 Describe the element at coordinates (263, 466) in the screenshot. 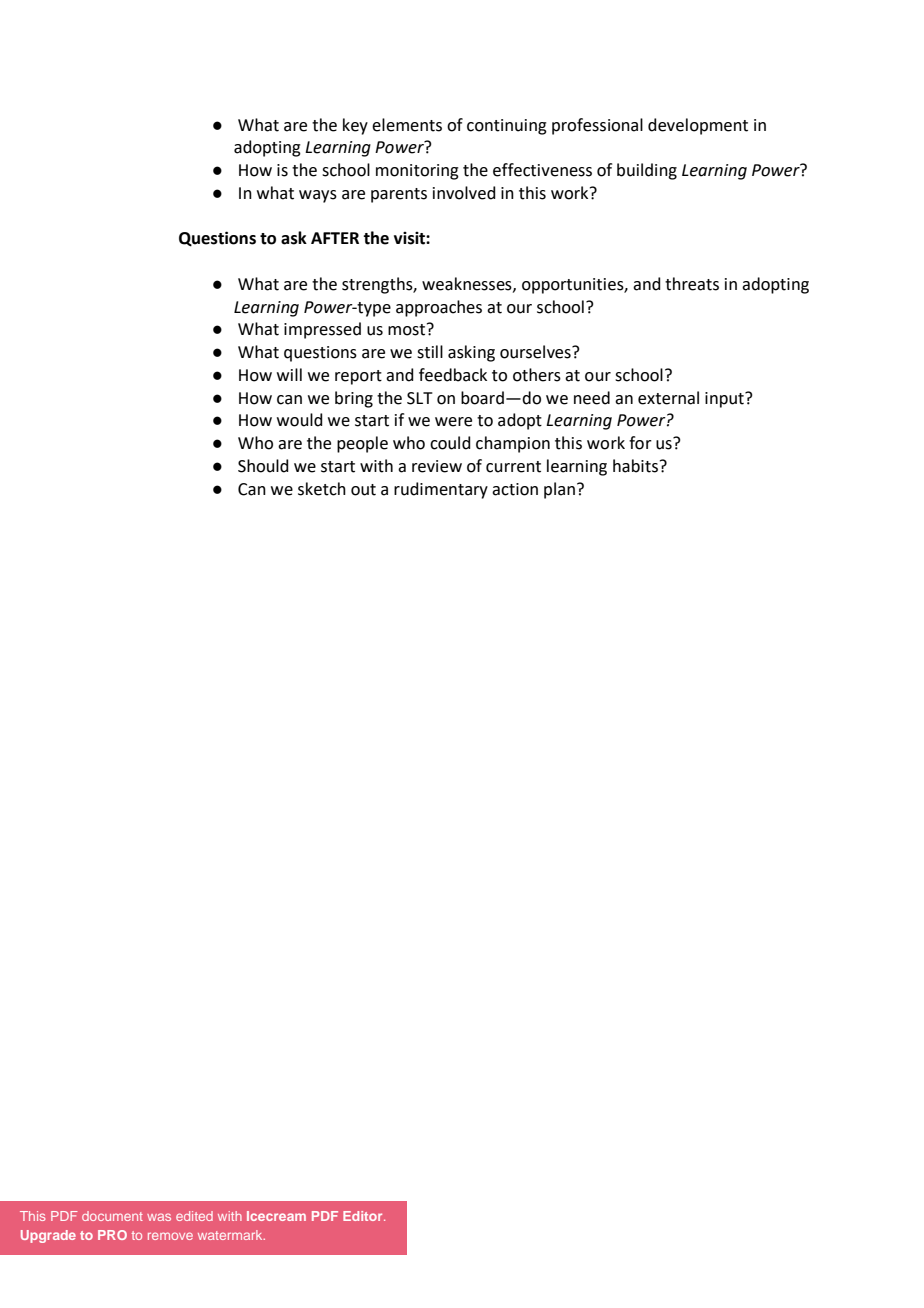

I see `Should` at that location.
